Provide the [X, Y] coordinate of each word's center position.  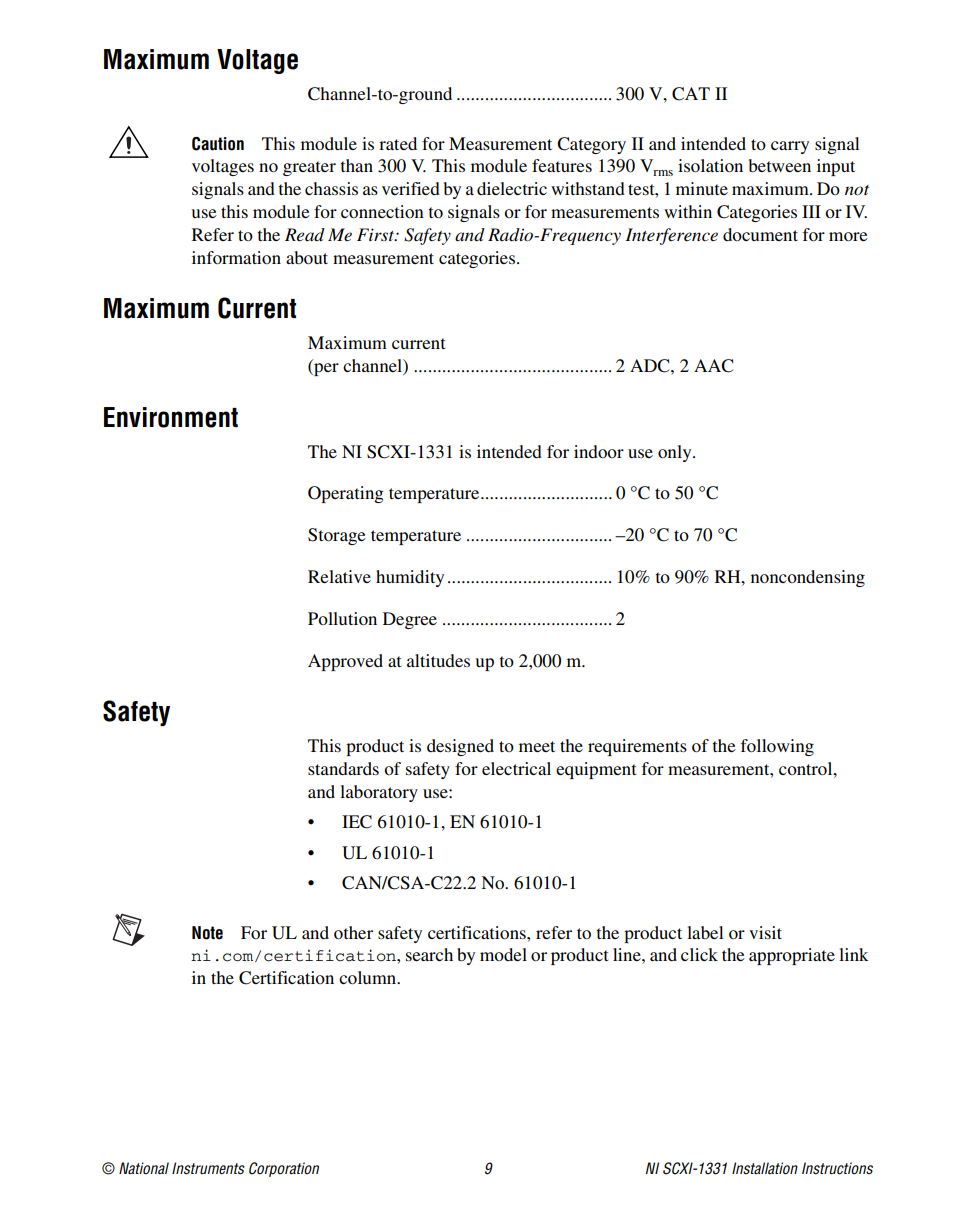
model [503, 954]
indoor [599, 451]
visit [765, 932]
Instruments [208, 1168]
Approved [345, 662]
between [780, 165]
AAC [713, 366]
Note [207, 933]
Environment [171, 417]
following [777, 747]
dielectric [512, 188]
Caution [218, 144]
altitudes [438, 660]
